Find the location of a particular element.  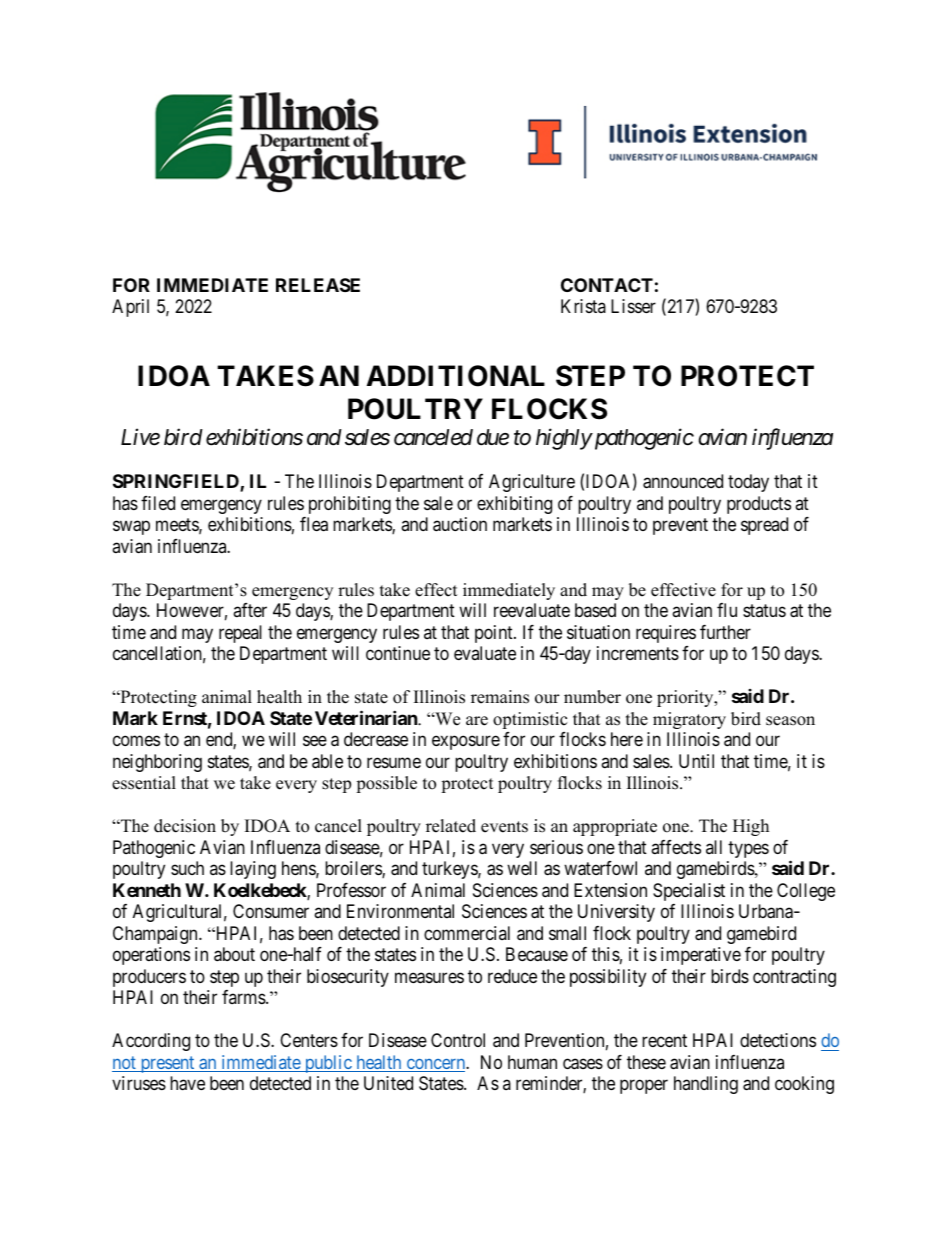

today is located at coordinates (748, 483).
